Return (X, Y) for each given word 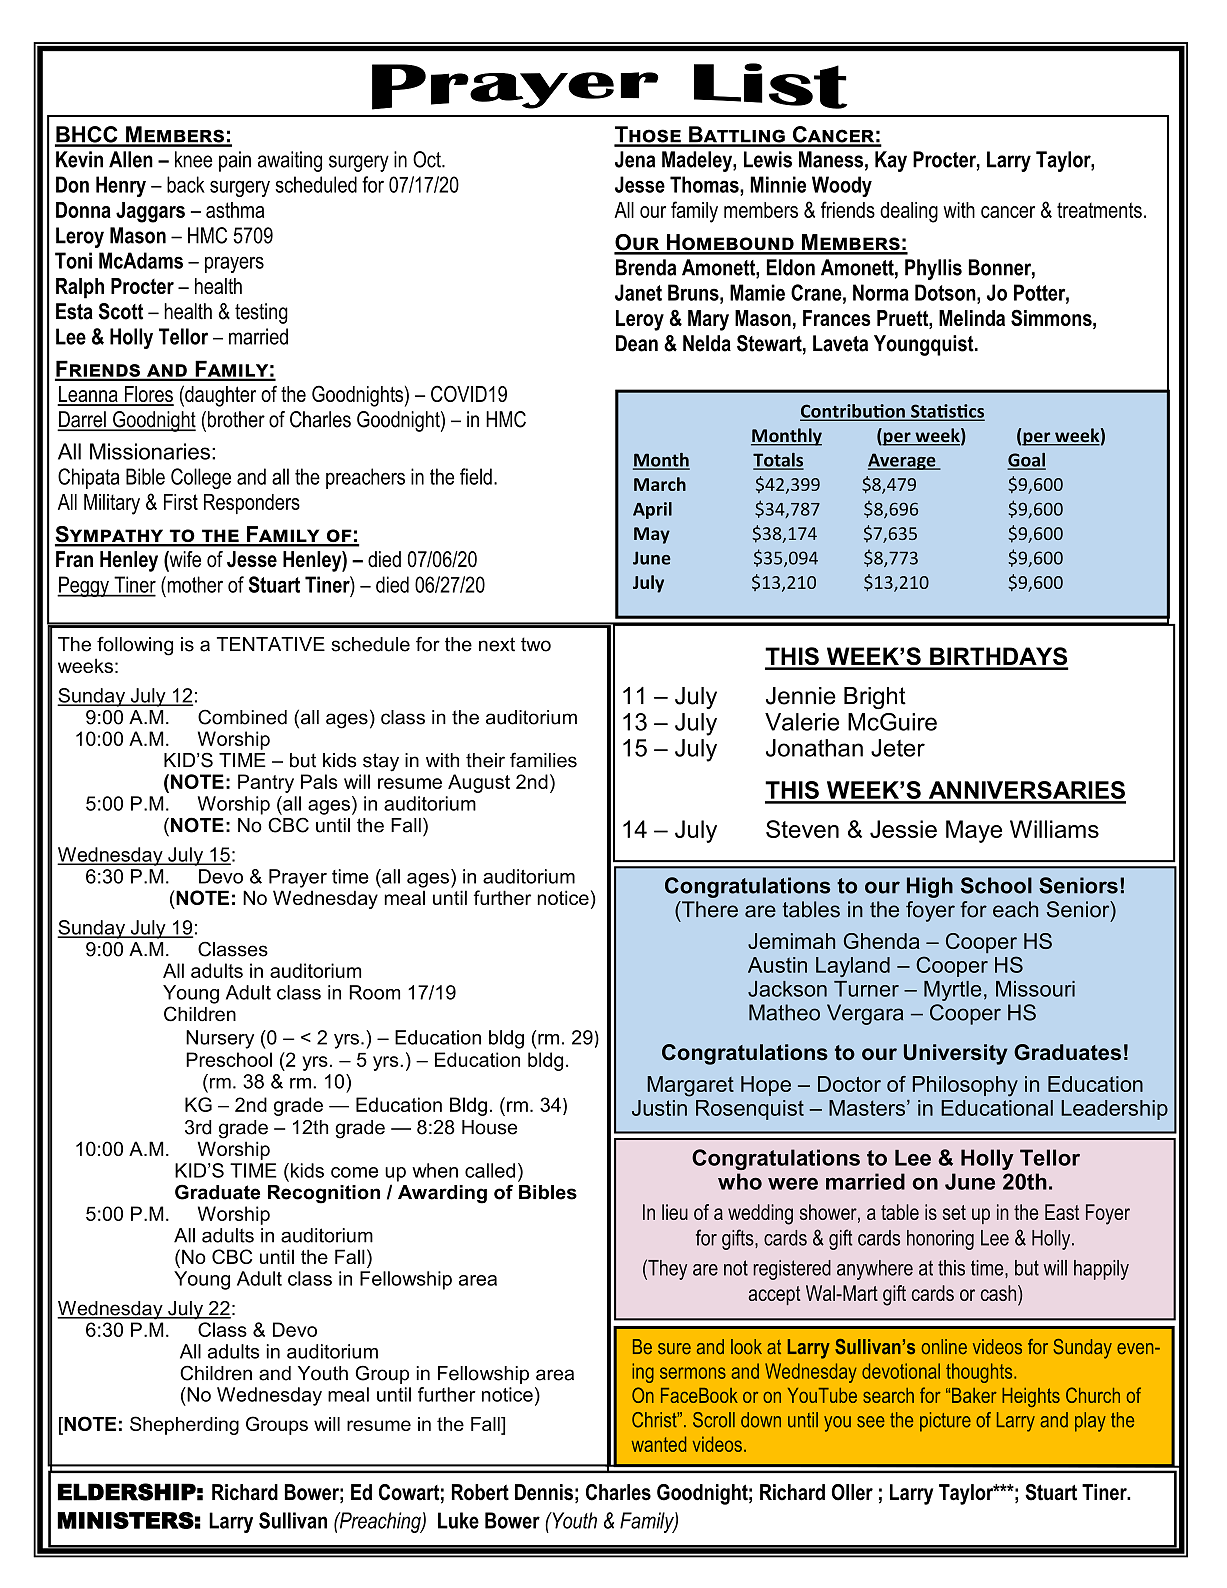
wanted (659, 1444)
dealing (909, 212)
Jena (635, 159)
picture (945, 1422)
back (186, 184)
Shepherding (184, 1425)
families (543, 760)
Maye (974, 831)
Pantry (266, 783)
